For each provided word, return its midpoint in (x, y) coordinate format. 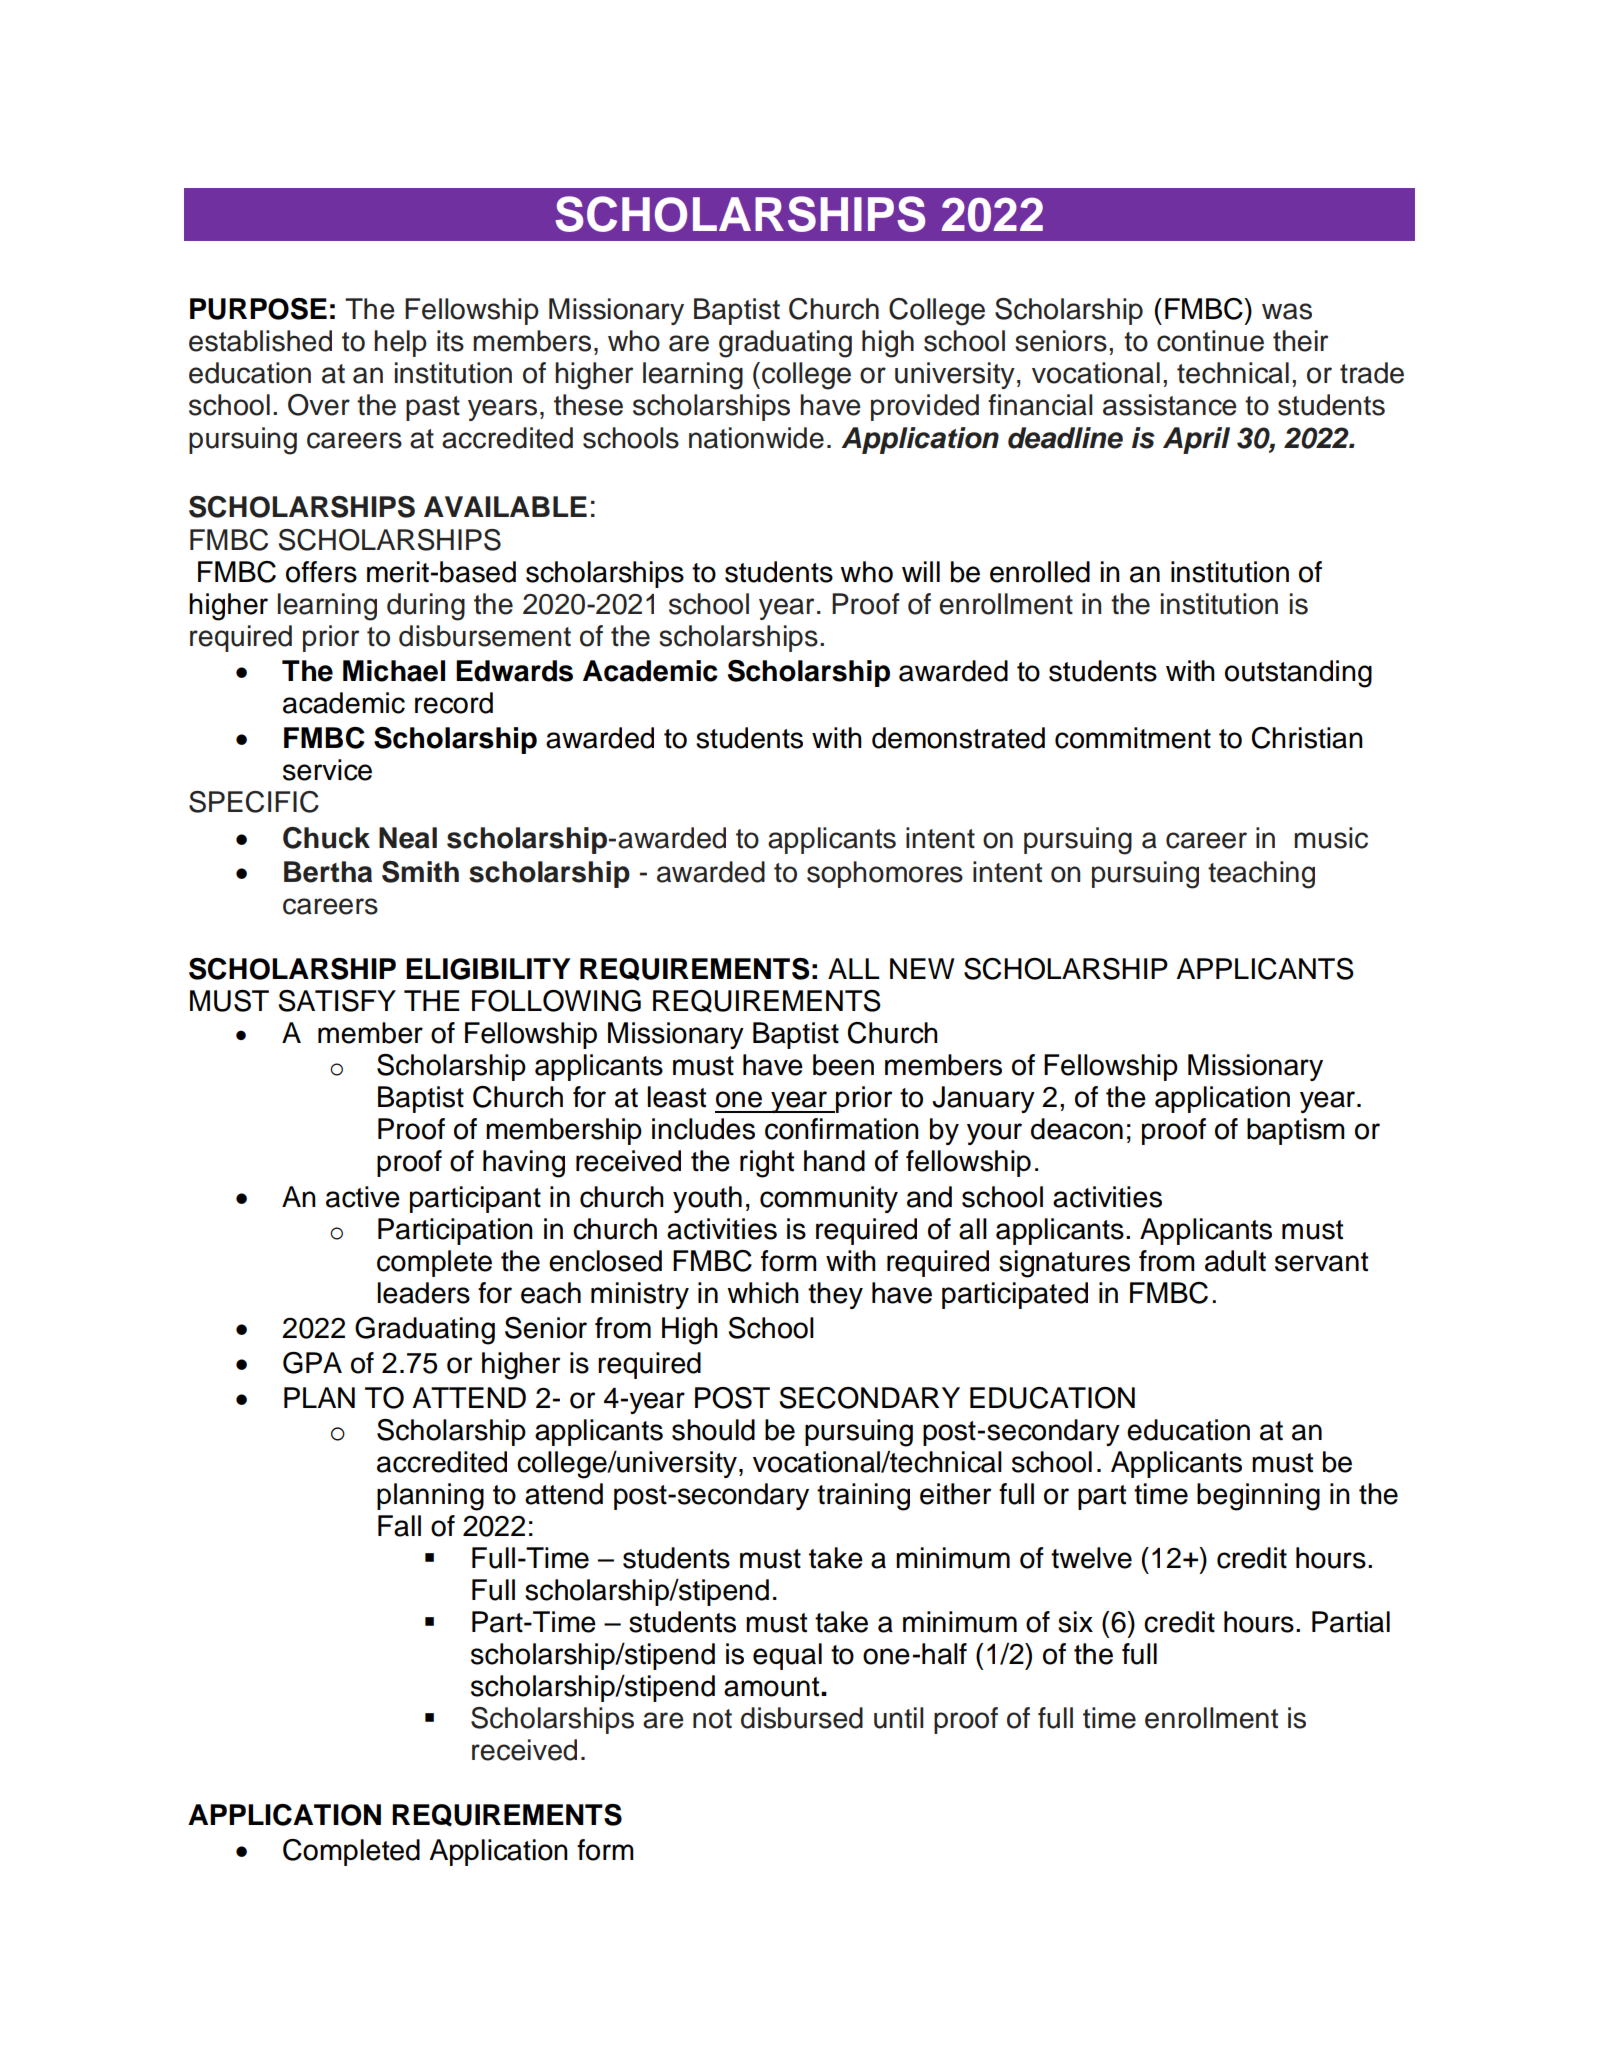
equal (787, 1656)
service (327, 770)
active (363, 1197)
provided (925, 407)
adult (1235, 1261)
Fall (399, 1526)
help (400, 343)
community (829, 1199)
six (1075, 1622)
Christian (1307, 738)
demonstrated (958, 738)
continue (1210, 341)
